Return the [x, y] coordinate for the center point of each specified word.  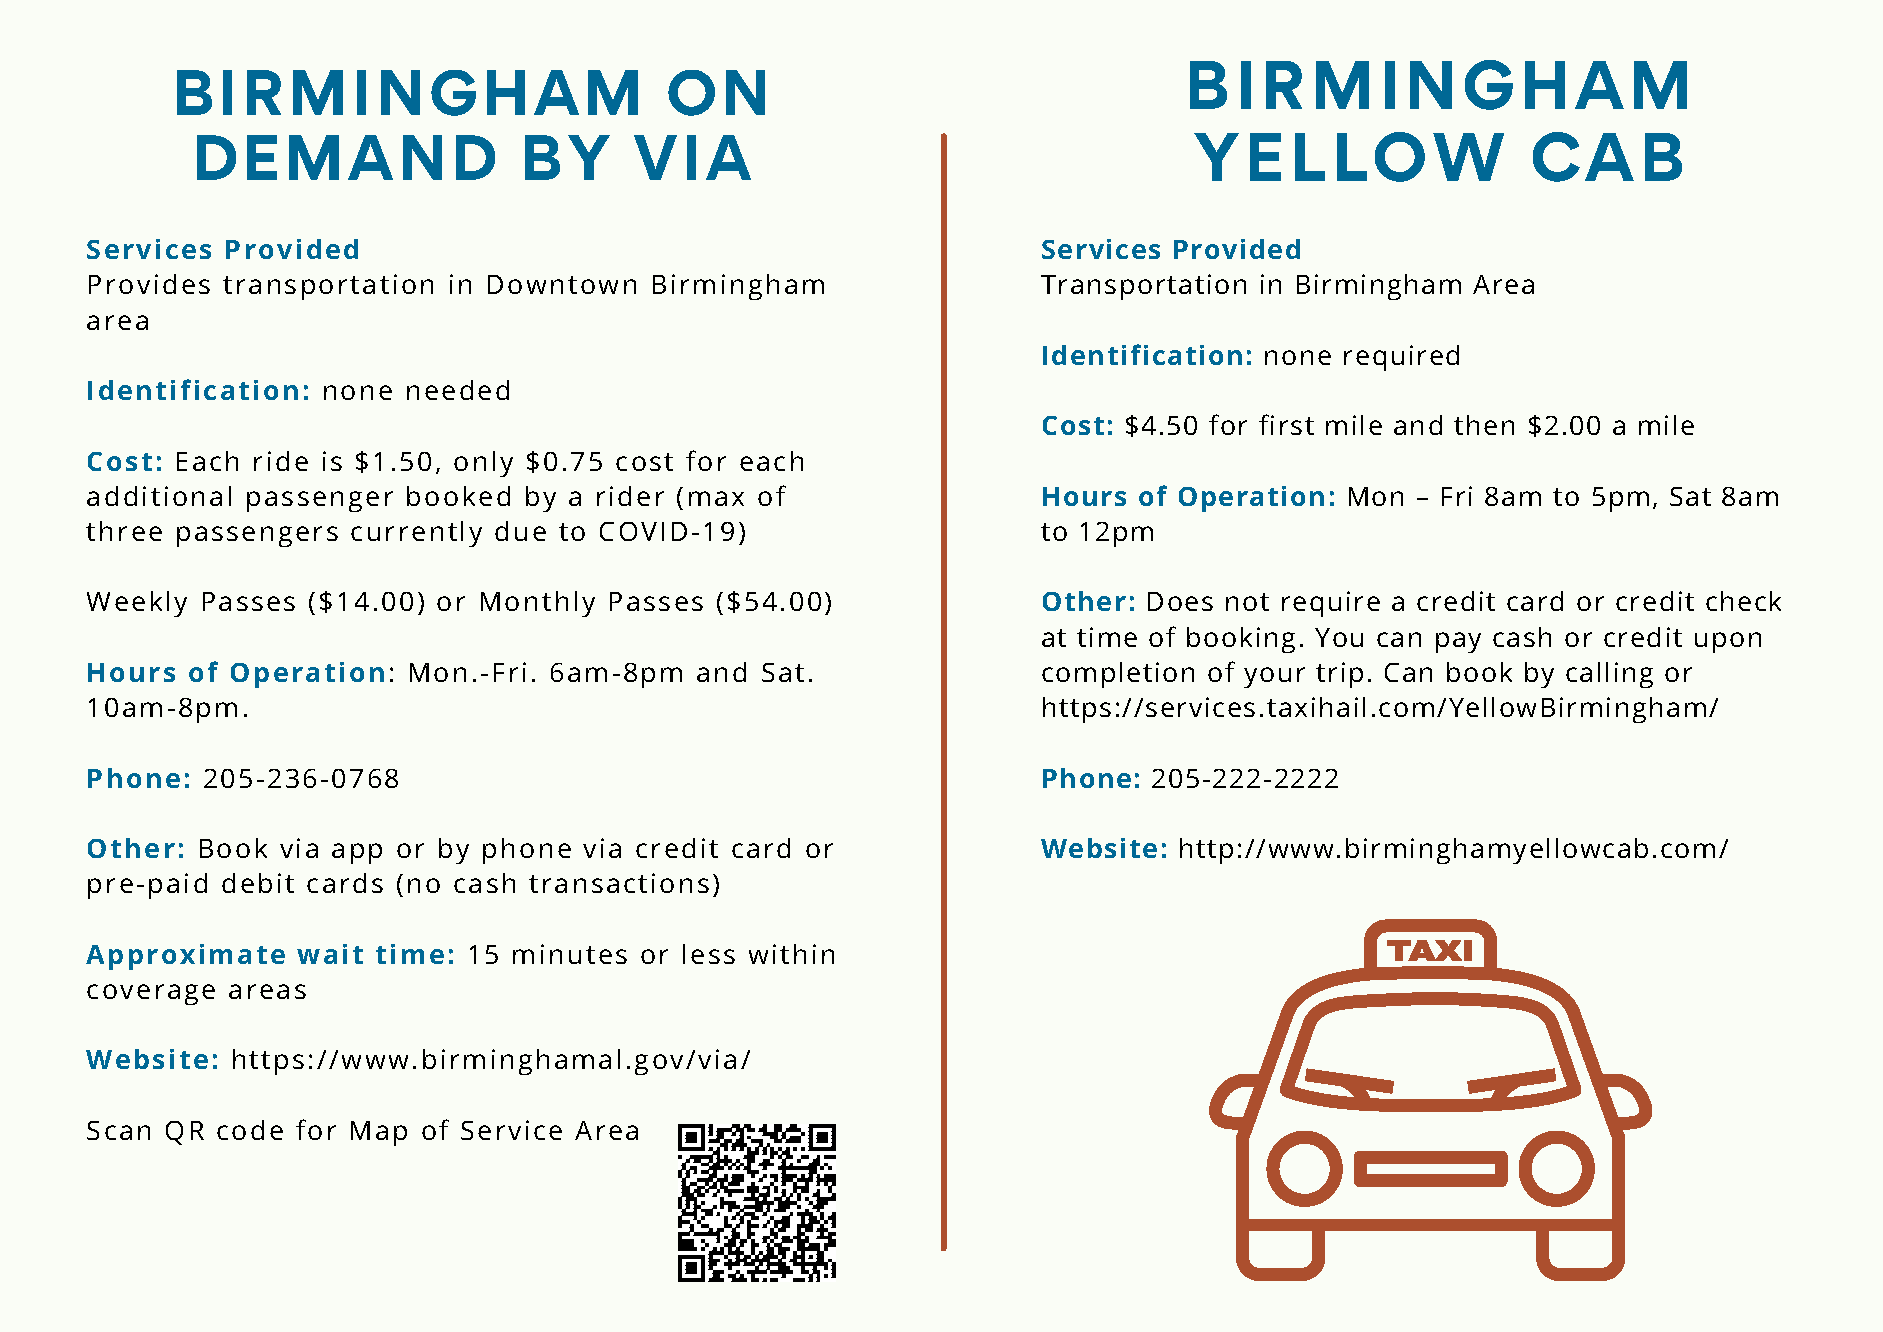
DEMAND [346, 157]
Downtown [562, 284]
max [716, 498]
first [1286, 424]
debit [258, 883]
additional [159, 496]
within [791, 954]
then [1484, 425]
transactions [619, 883]
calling [1609, 675]
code [250, 1130]
